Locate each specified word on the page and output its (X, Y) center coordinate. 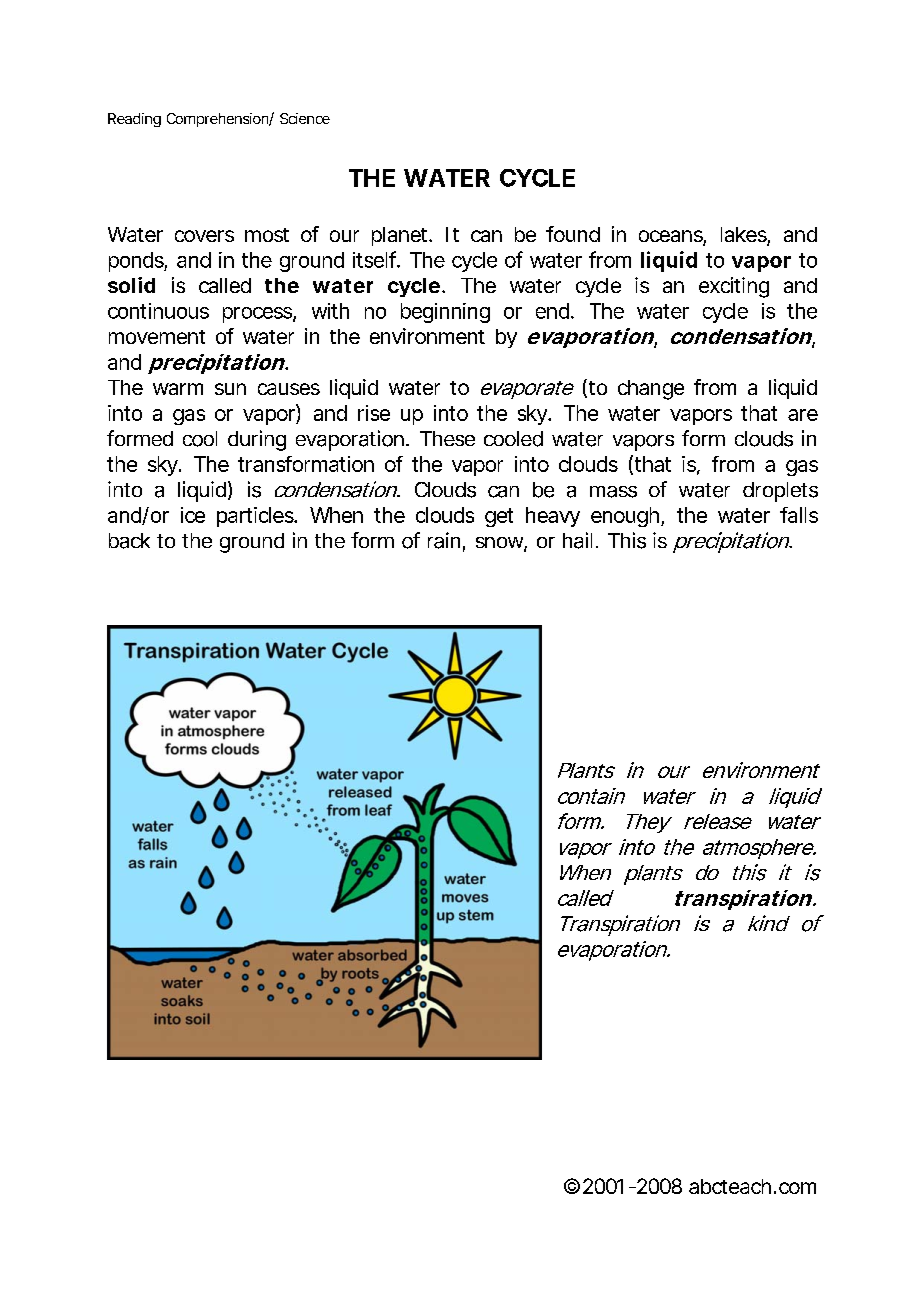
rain (444, 540)
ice (193, 515)
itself (376, 259)
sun (230, 389)
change (651, 390)
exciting (734, 287)
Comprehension (218, 120)
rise (374, 413)
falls (799, 515)
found (573, 234)
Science (305, 118)
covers (204, 236)
